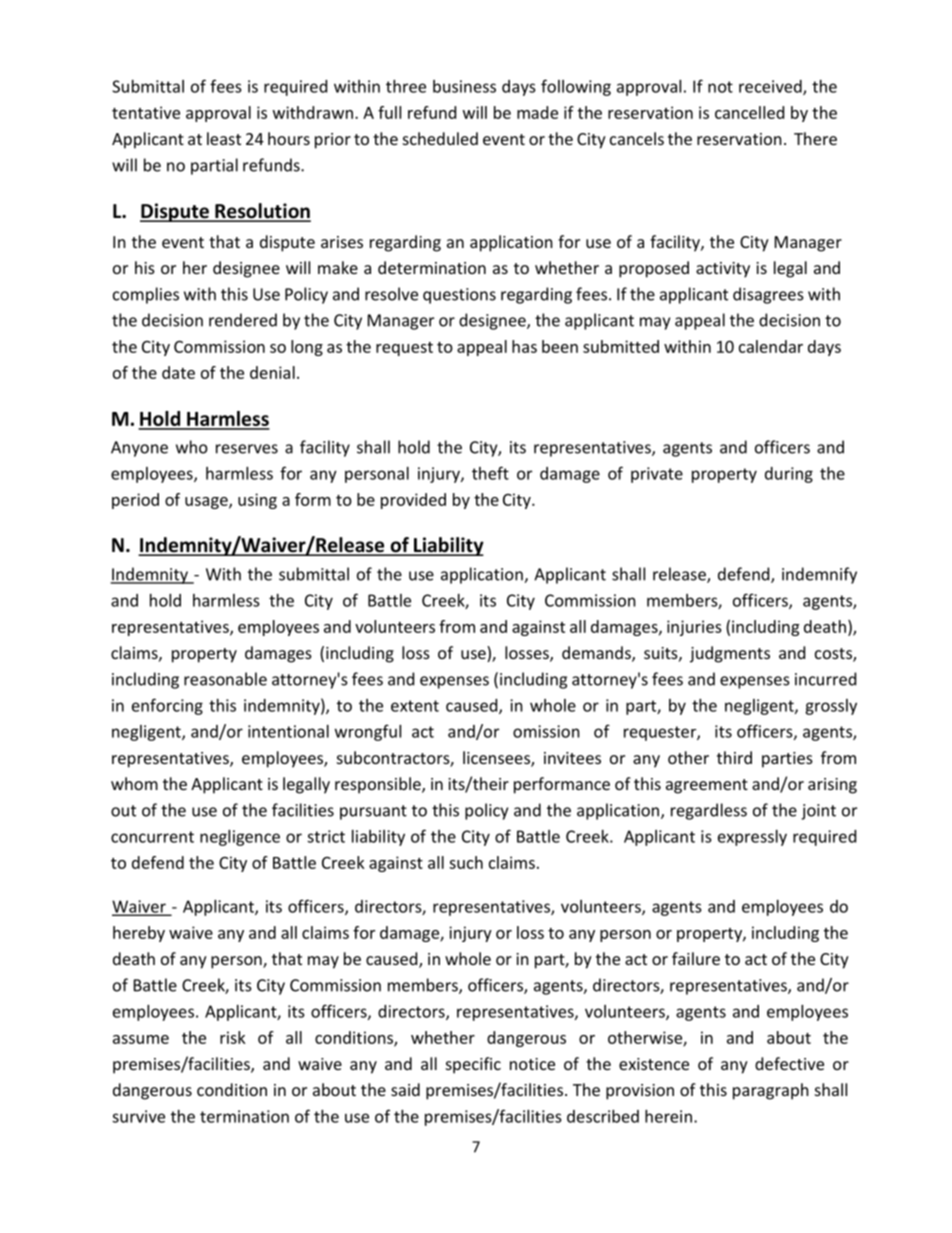 Image resolution: width=952 pixels, height=1233 pixels. Describe the element at coordinates (224, 138) in the screenshot. I see `least` at that location.
